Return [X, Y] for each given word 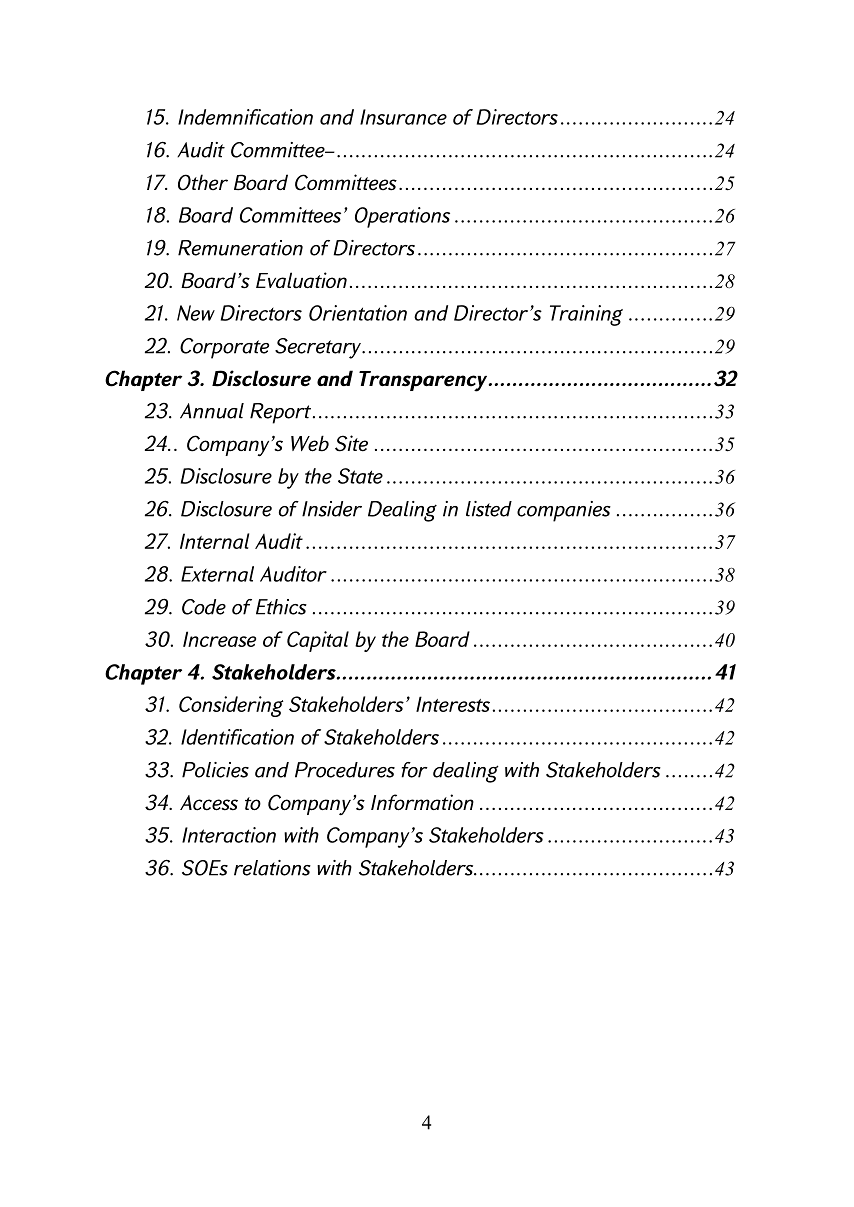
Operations [402, 217]
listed [489, 509]
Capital [318, 641]
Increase [219, 639]
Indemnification [245, 117]
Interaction [229, 835]
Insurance [403, 117]
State [360, 476]
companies [564, 511]
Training [586, 315]
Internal [214, 541]
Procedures [345, 770]
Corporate [224, 348]
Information [422, 802]
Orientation [358, 313]
